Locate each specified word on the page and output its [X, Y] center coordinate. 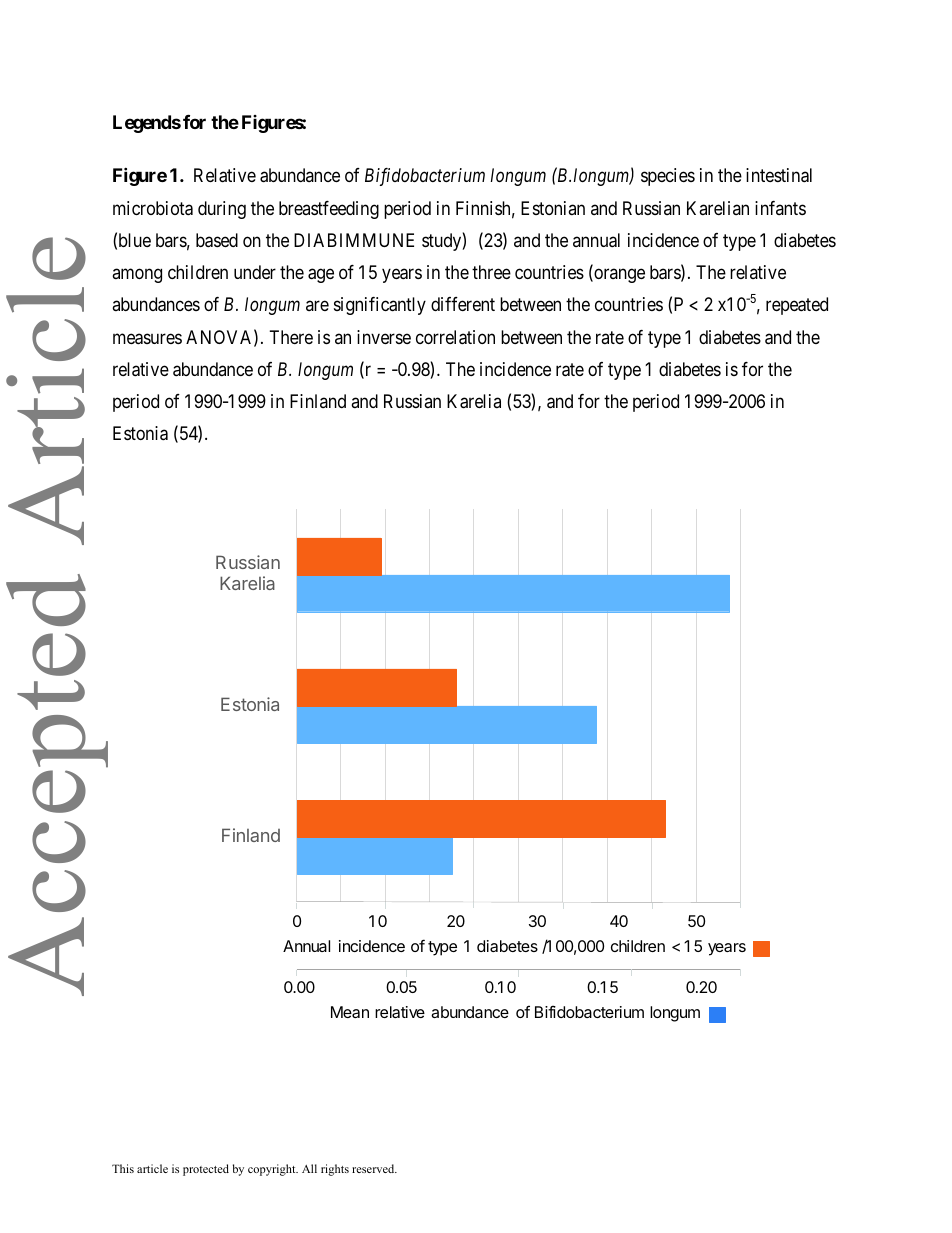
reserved [374, 1168]
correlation [455, 337]
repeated [797, 306]
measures [147, 339]
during [222, 210]
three [491, 272]
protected [206, 1170]
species [668, 177]
